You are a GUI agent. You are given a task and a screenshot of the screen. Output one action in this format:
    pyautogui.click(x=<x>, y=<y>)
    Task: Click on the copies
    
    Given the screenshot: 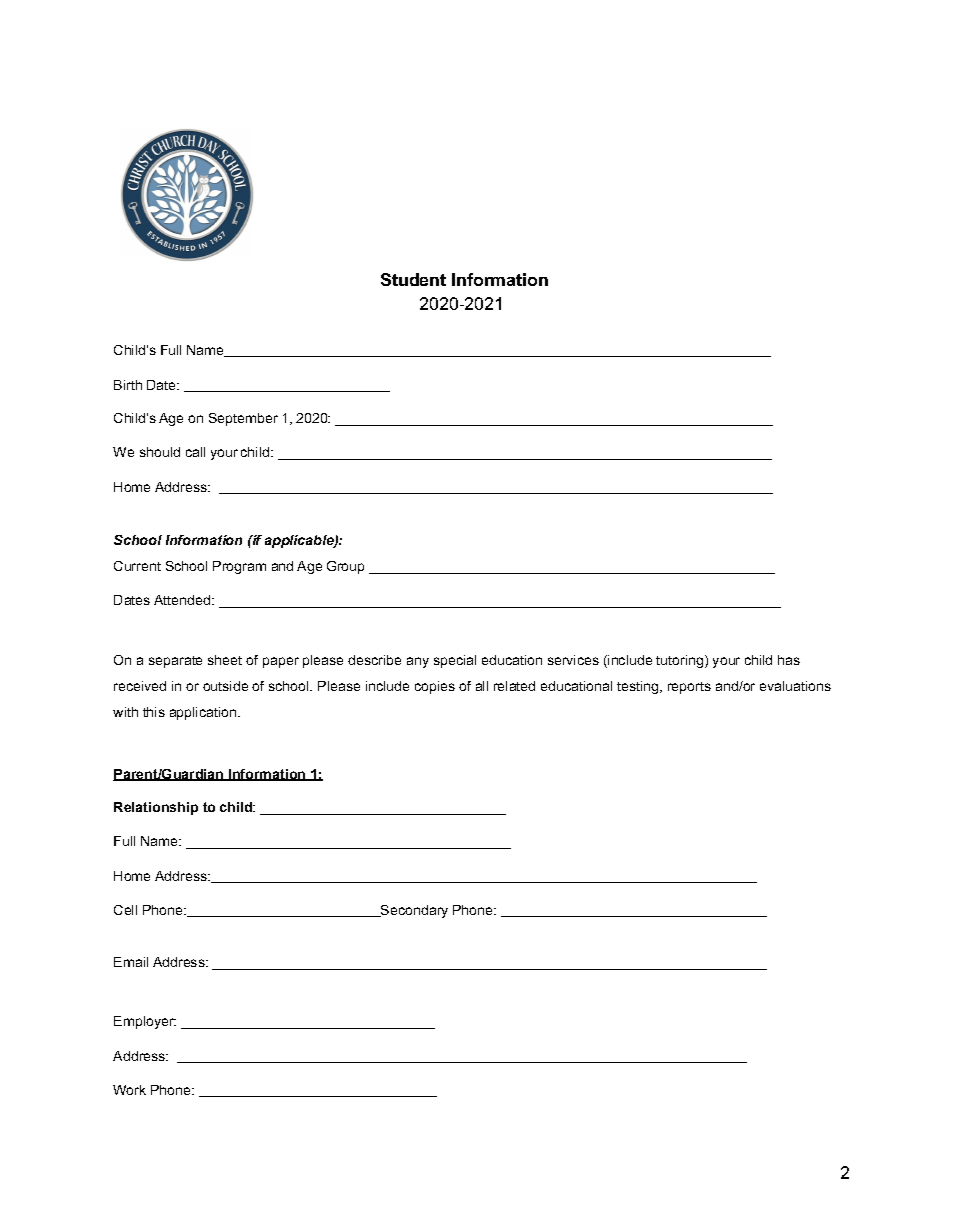 What is the action you would take?
    pyautogui.click(x=435, y=687)
